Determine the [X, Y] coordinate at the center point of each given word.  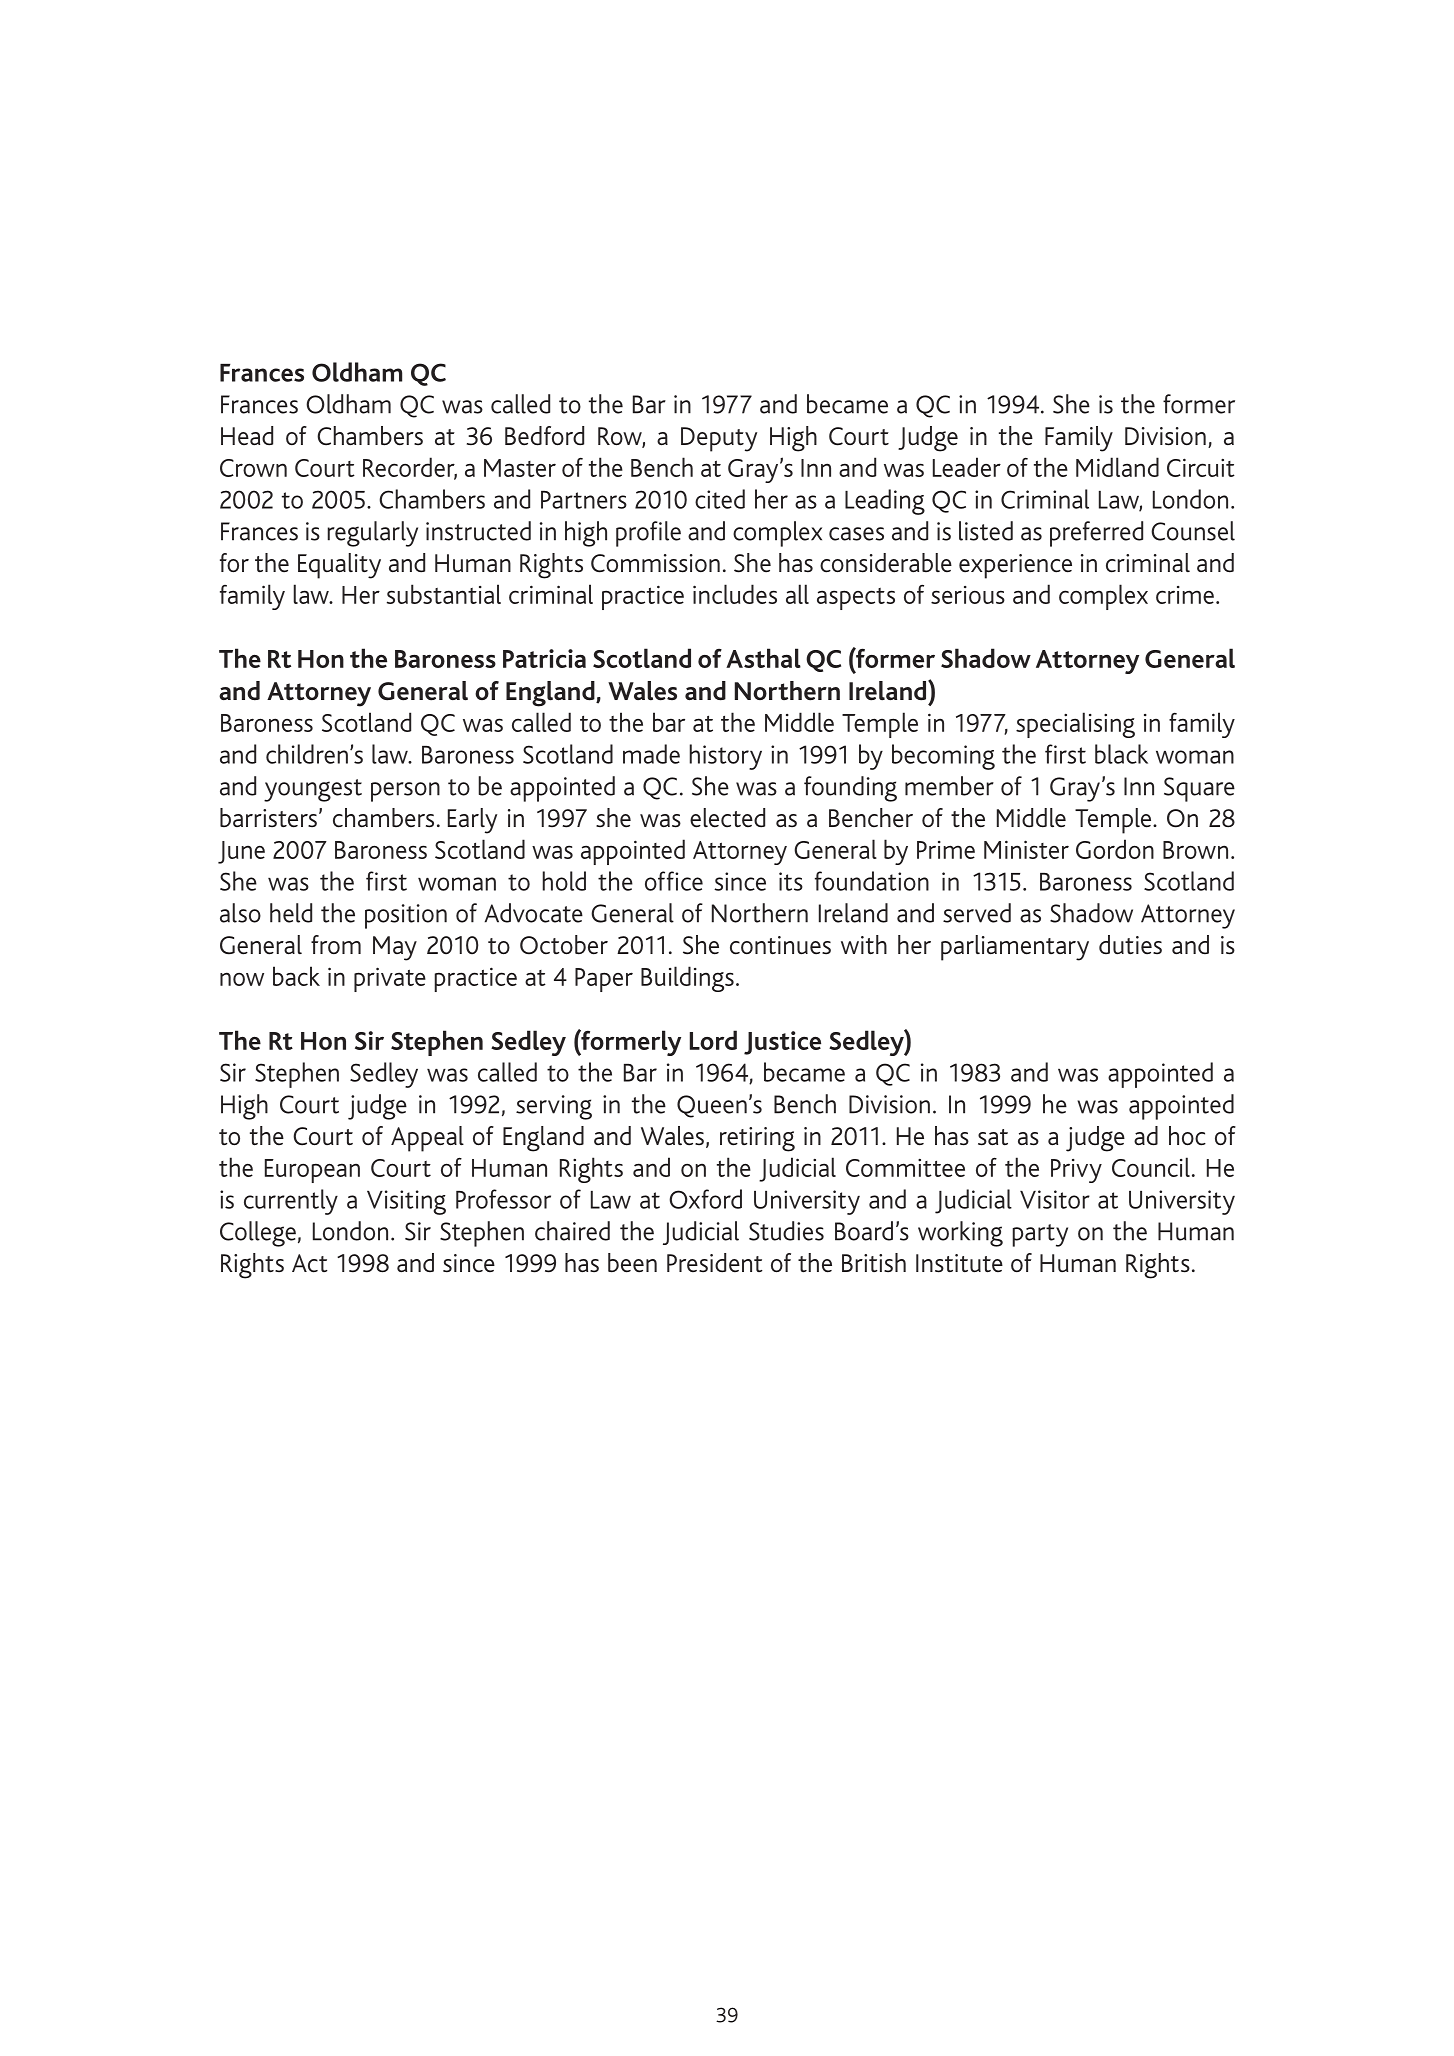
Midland [1117, 467]
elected [727, 818]
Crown [253, 468]
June [241, 852]
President [715, 1263]
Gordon [1115, 849]
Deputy [719, 439]
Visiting [406, 1202]
